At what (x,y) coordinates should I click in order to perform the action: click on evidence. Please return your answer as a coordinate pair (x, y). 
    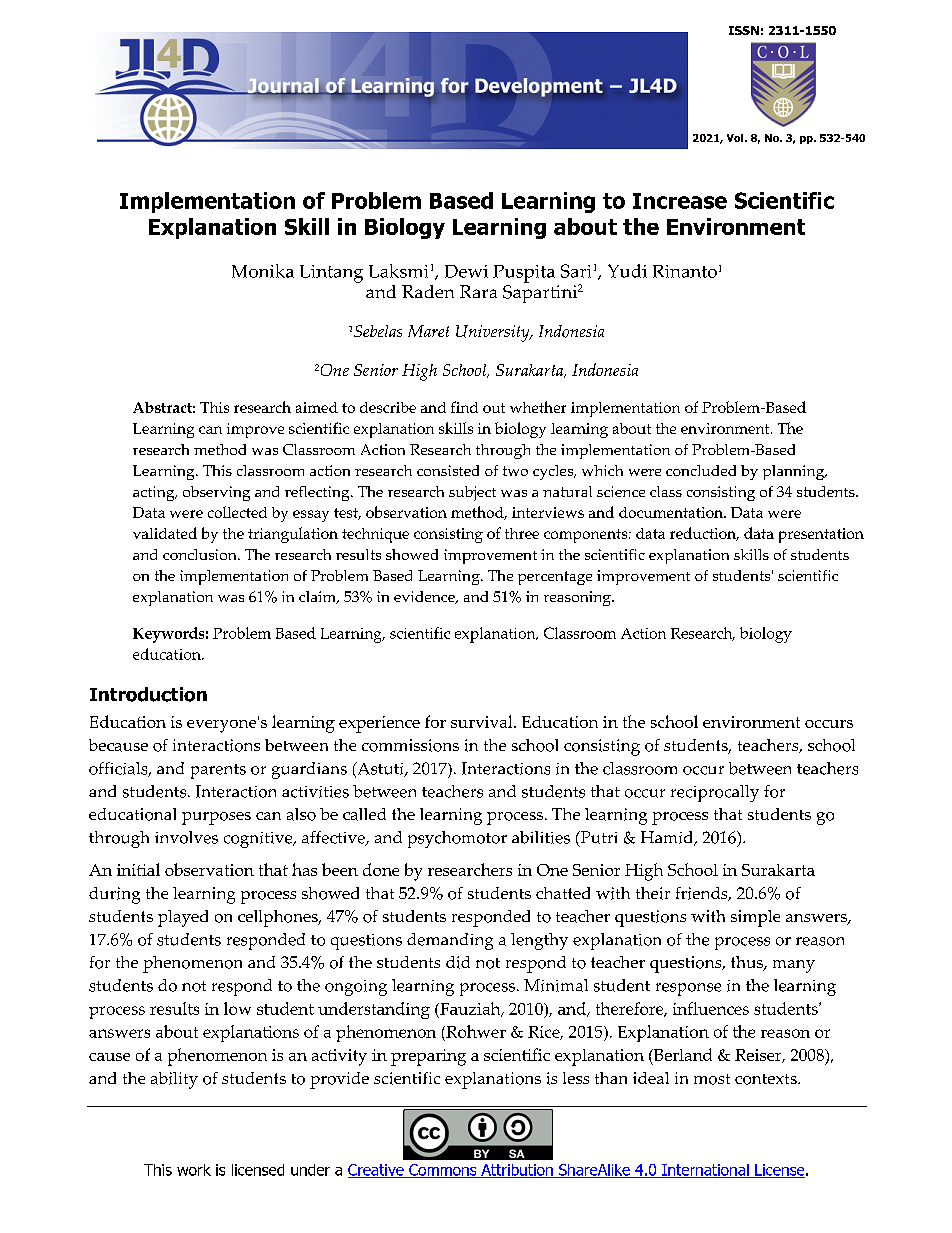
    Looking at the image, I should click on (425, 597).
